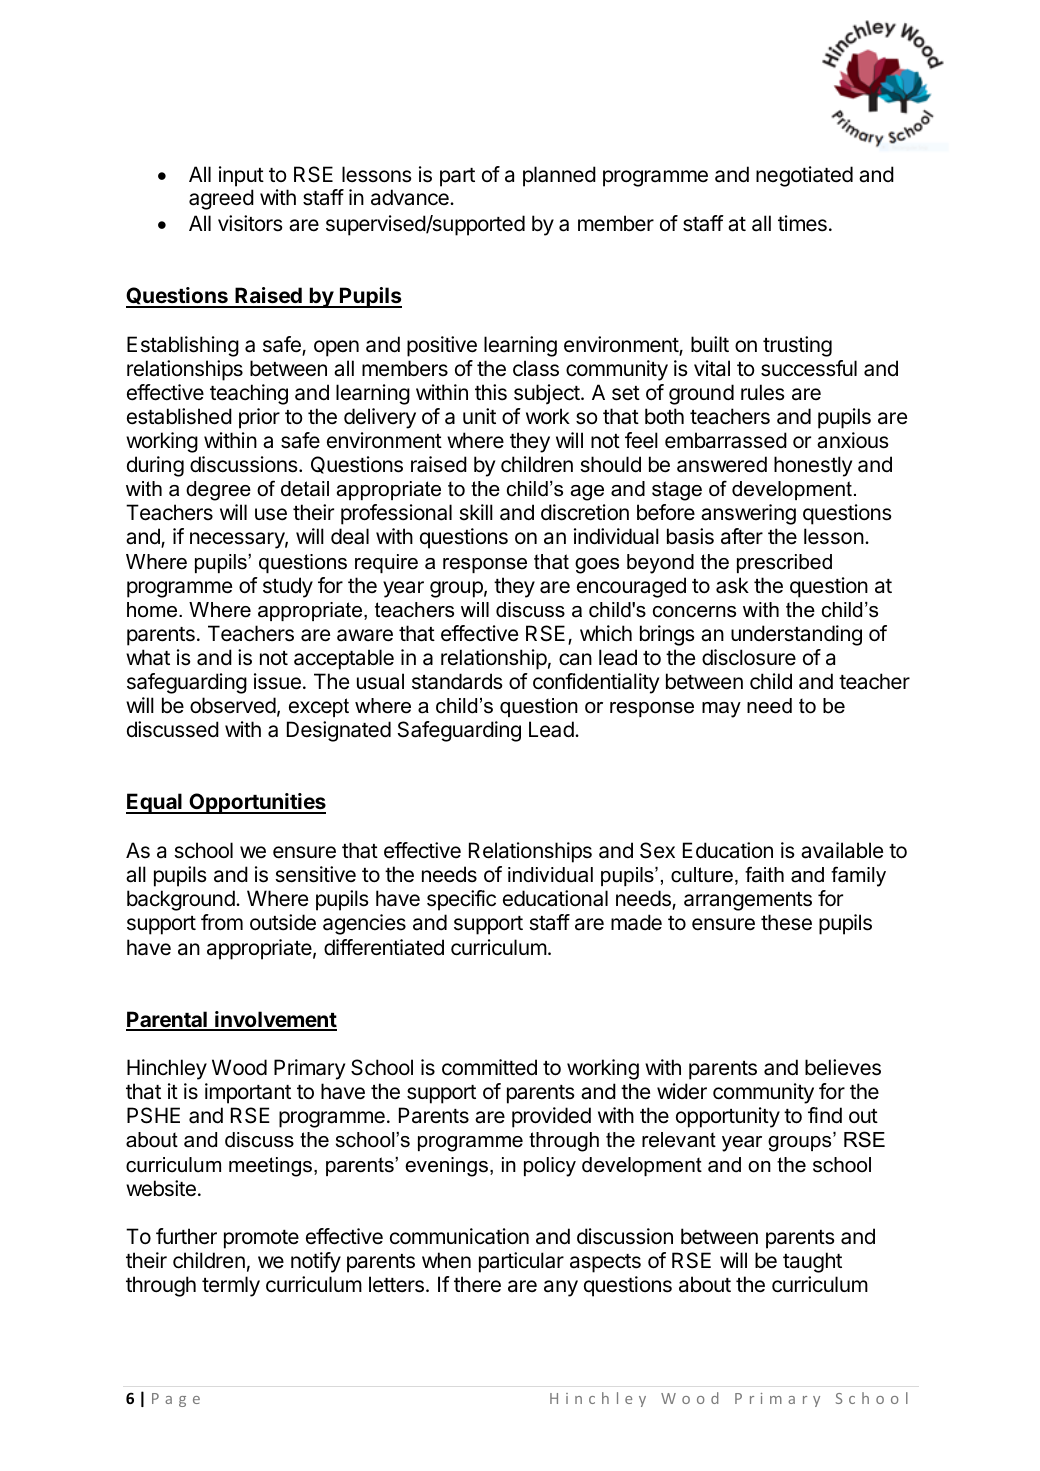 The width and height of the screenshot is (1040, 1471). Describe the element at coordinates (261, 1239) in the screenshot. I see `promote` at that location.
